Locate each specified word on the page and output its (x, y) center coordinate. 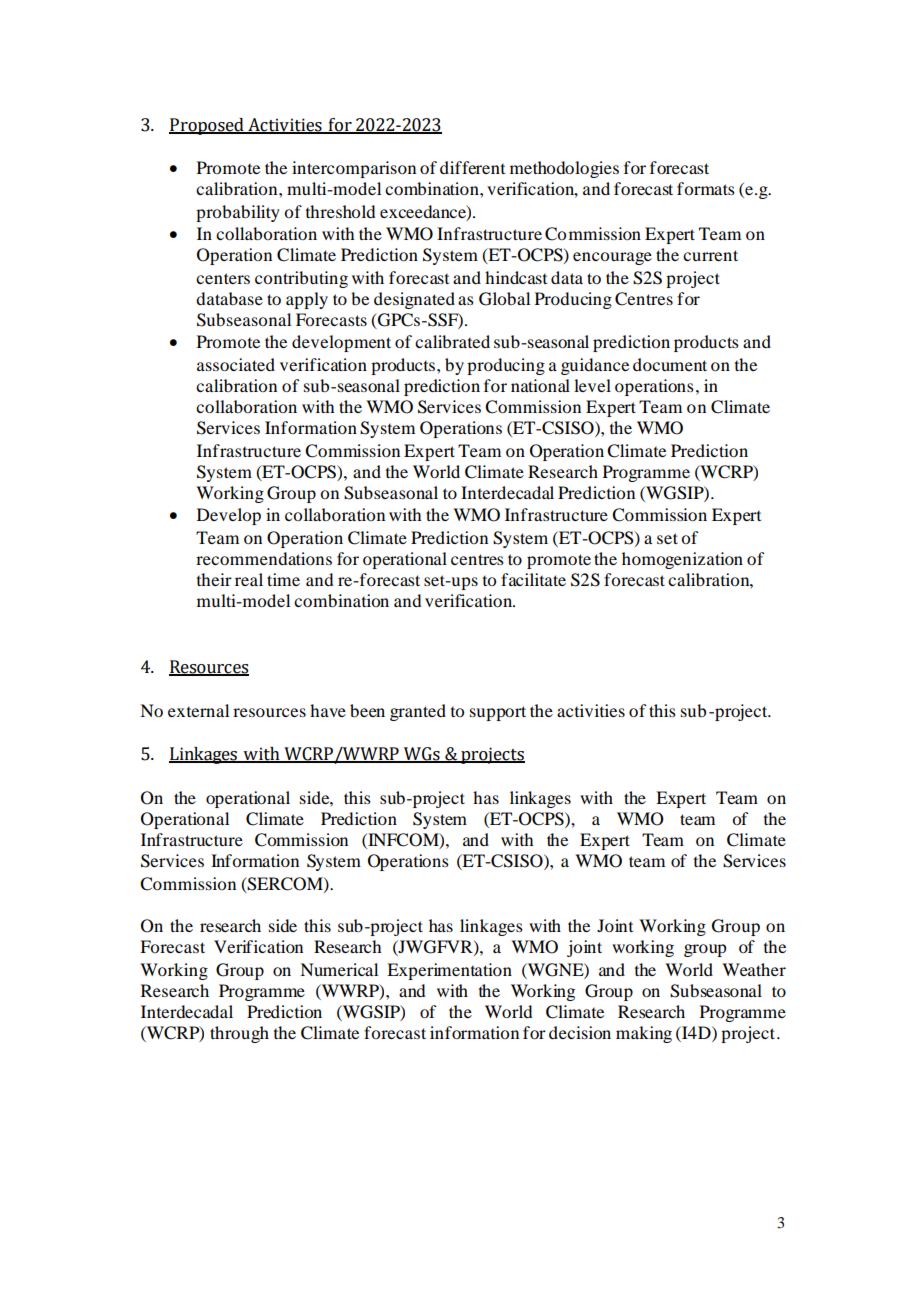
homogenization (682, 560)
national (540, 385)
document (670, 364)
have (328, 710)
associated (236, 364)
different (472, 167)
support (498, 713)
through (239, 1034)
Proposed (207, 126)
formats (706, 188)
